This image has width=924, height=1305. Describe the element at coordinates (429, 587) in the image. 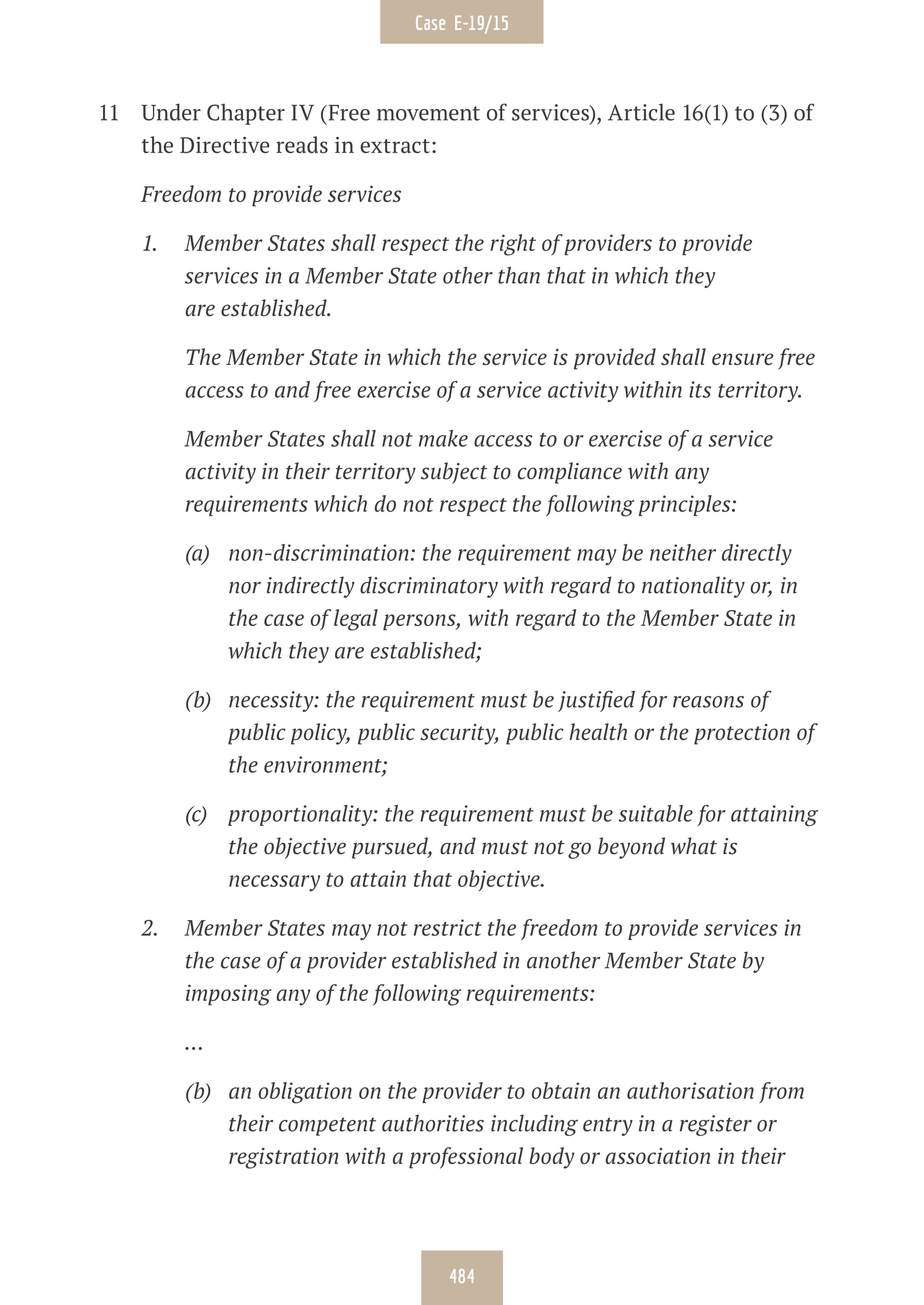

I see `discriminatory` at that location.
